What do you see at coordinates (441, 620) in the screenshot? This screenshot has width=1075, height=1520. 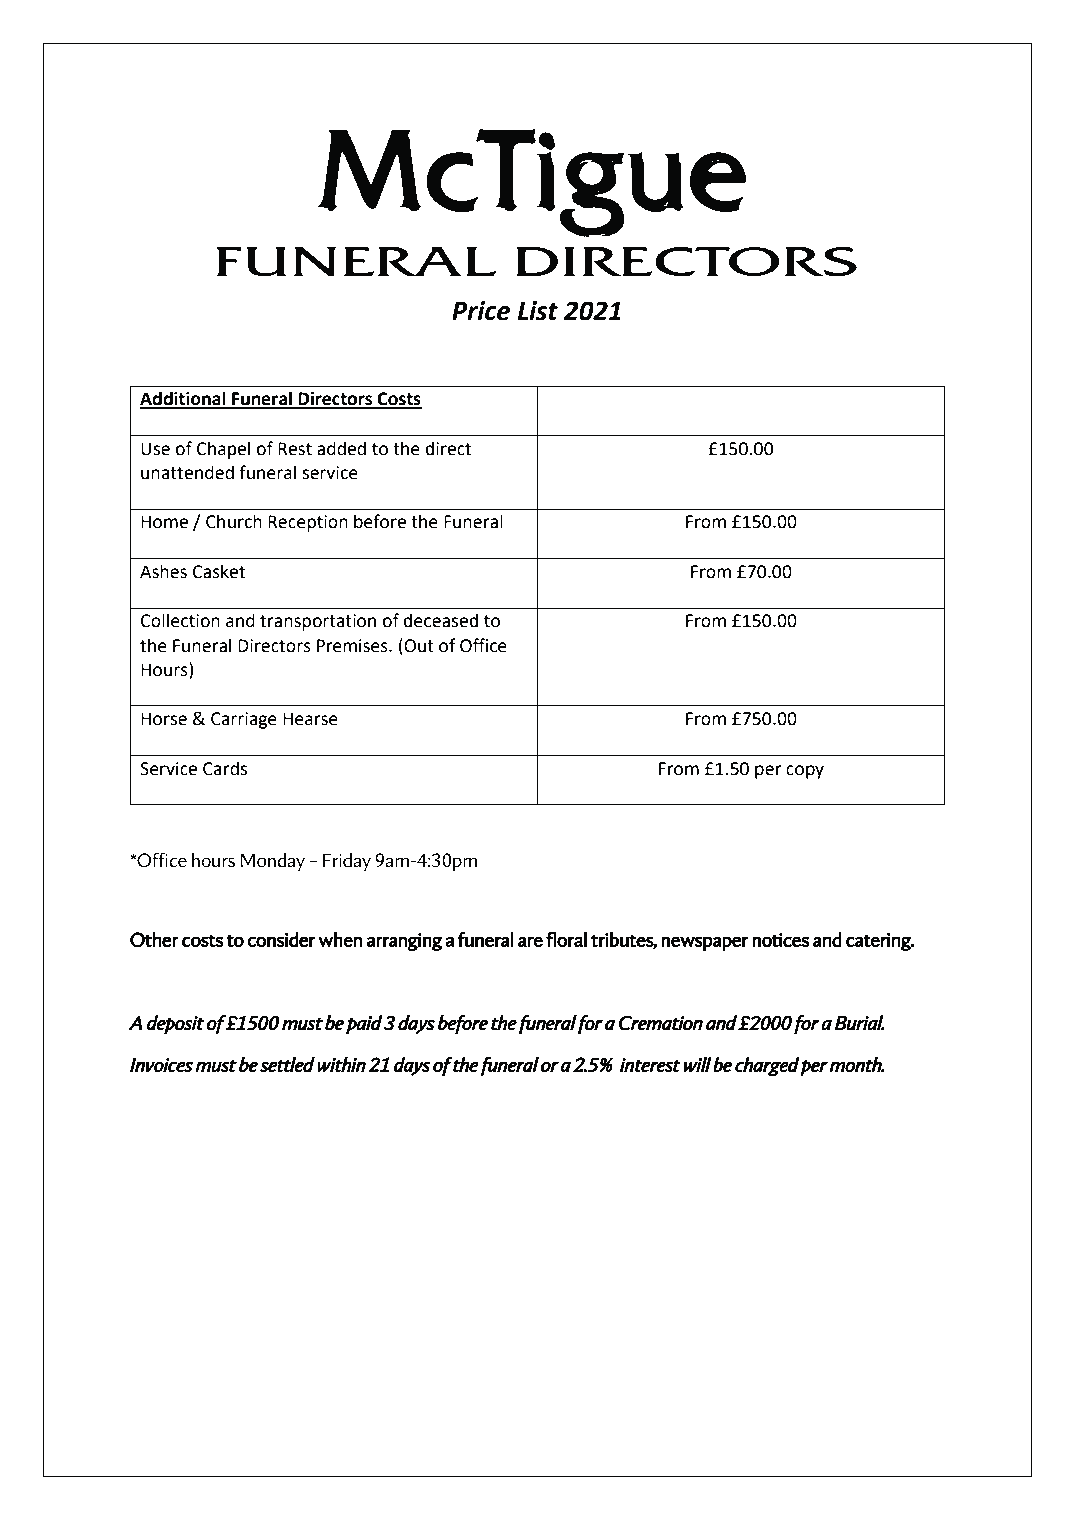 I see `deceased` at bounding box center [441, 620].
